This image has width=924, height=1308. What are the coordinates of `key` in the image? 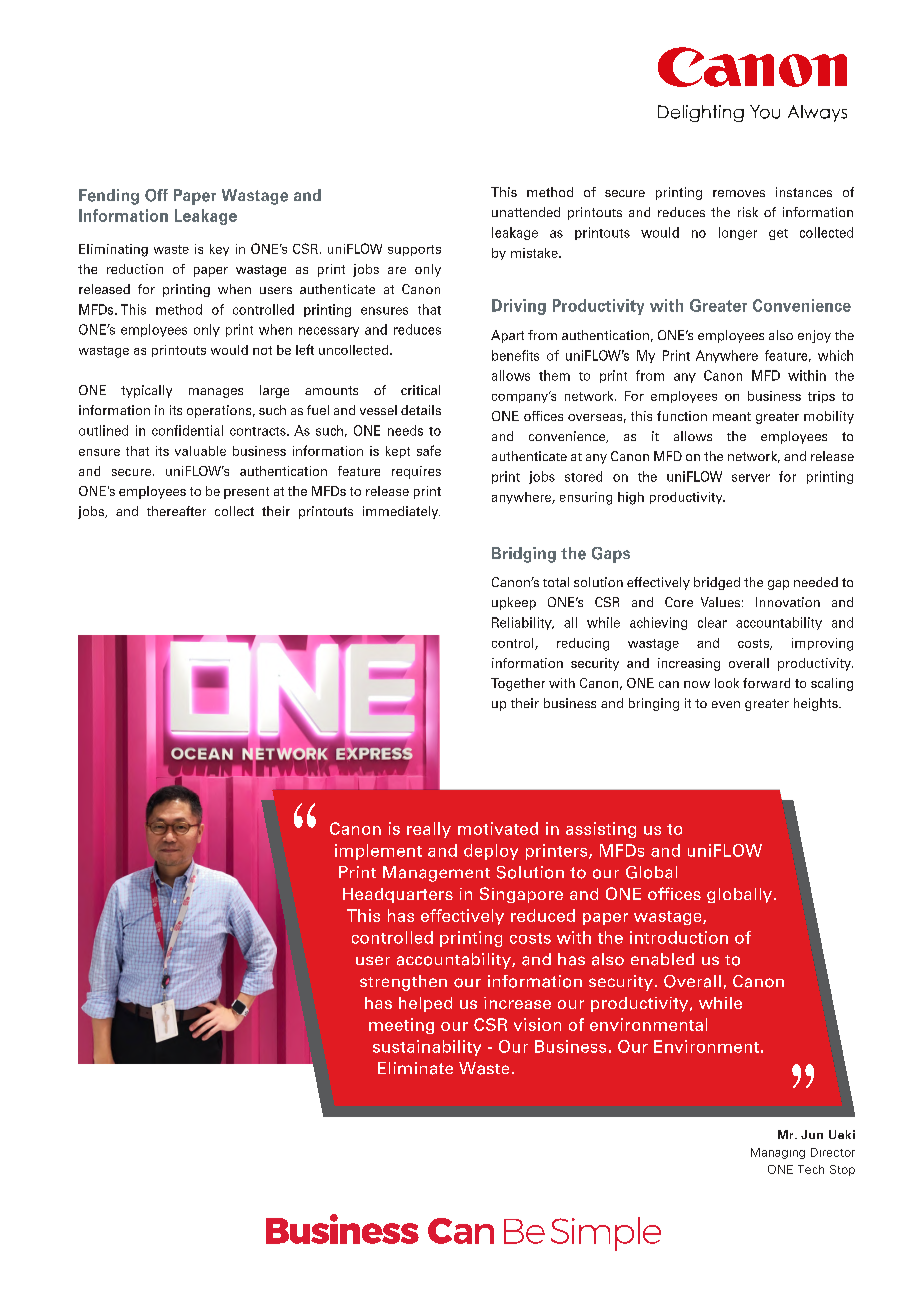 It's located at (219, 250).
